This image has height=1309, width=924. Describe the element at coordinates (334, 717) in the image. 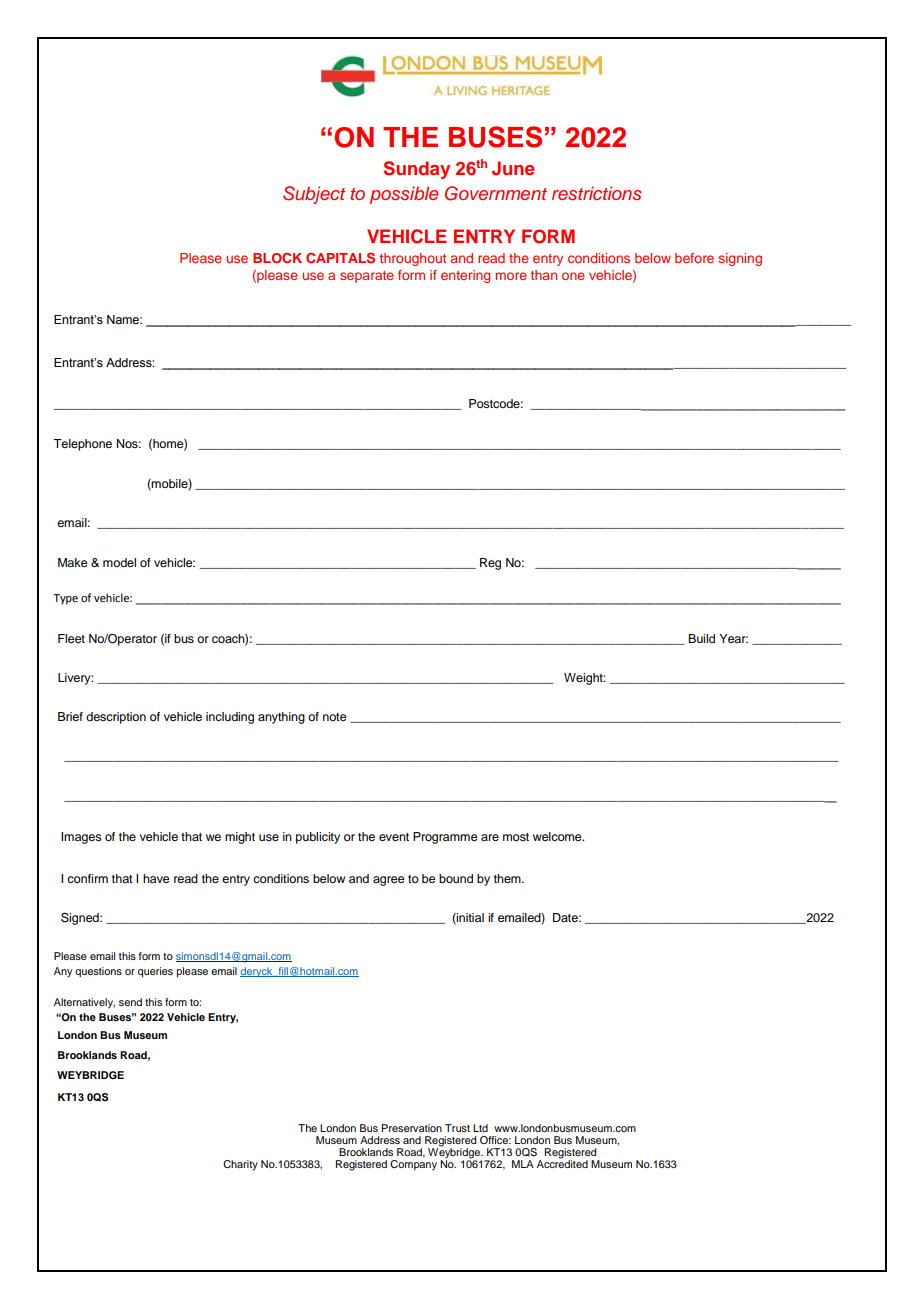

I see `note` at that location.
